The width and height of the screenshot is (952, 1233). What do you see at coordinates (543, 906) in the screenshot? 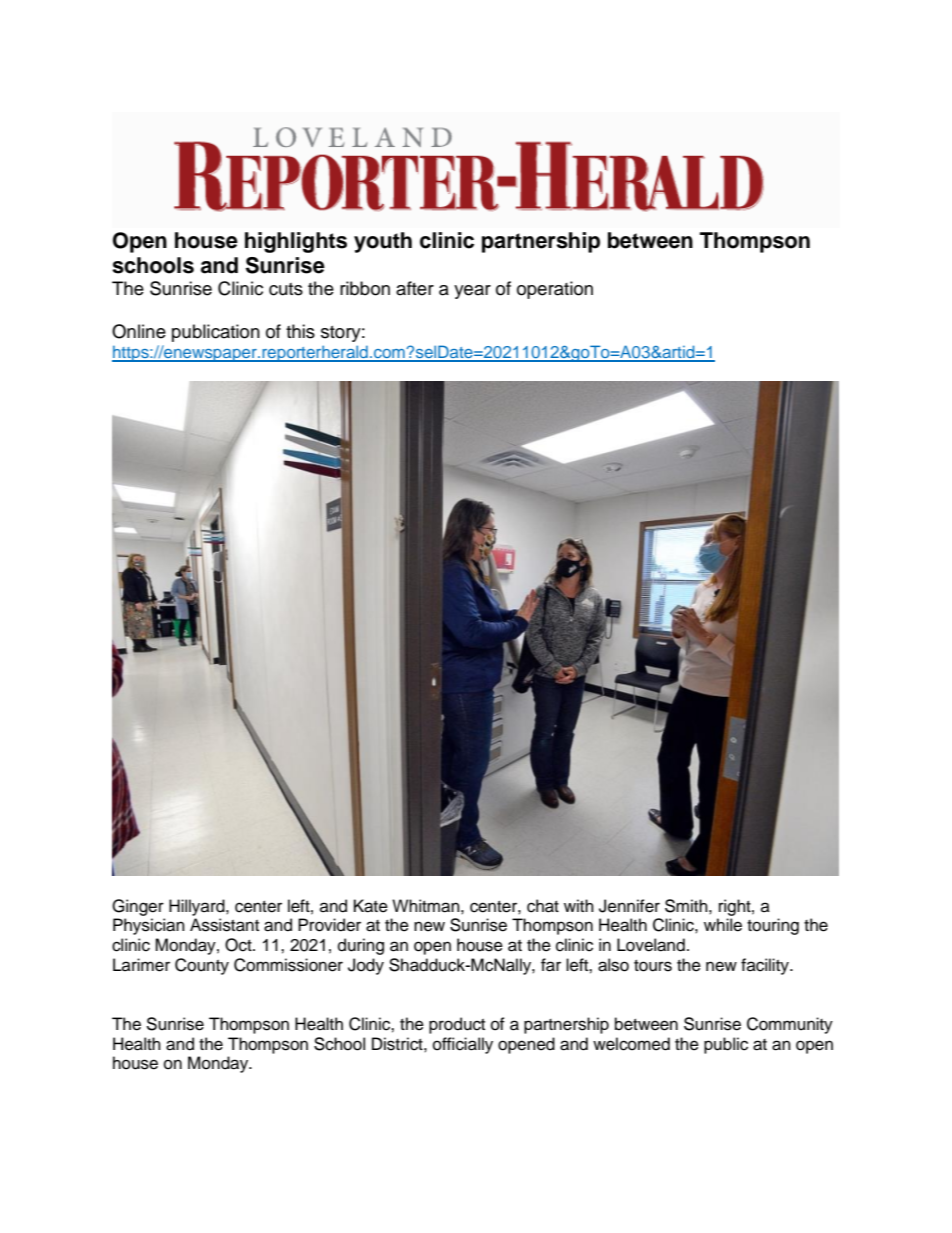
I see `chat` at bounding box center [543, 906].
